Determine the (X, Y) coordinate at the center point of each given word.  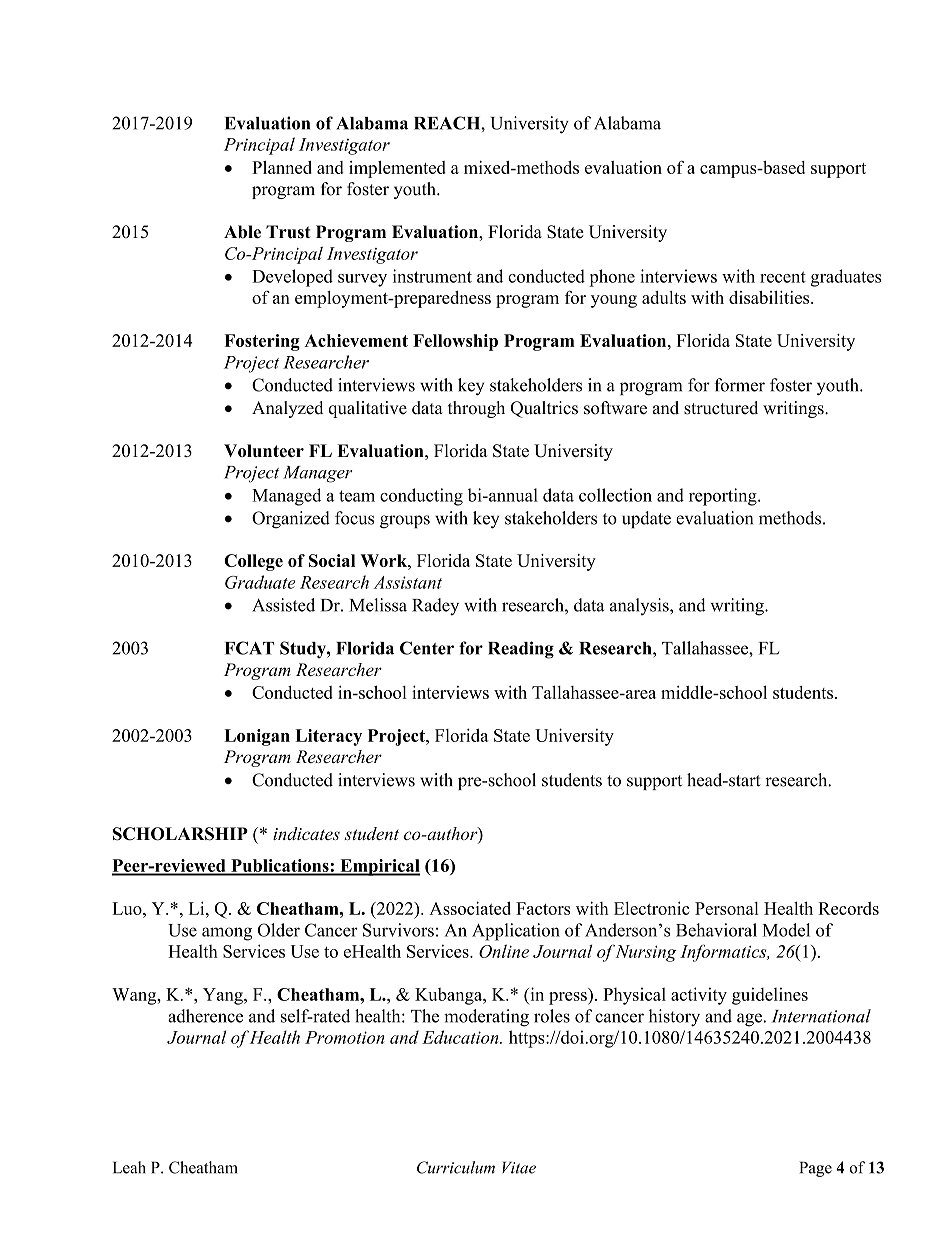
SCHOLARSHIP (180, 834)
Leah (129, 1167)
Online (504, 951)
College (253, 562)
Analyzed (287, 409)
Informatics (724, 953)
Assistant (407, 582)
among (227, 934)
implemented (397, 169)
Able (242, 232)
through (476, 409)
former (739, 385)
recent (783, 277)
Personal (727, 908)
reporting (724, 497)
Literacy (328, 737)
